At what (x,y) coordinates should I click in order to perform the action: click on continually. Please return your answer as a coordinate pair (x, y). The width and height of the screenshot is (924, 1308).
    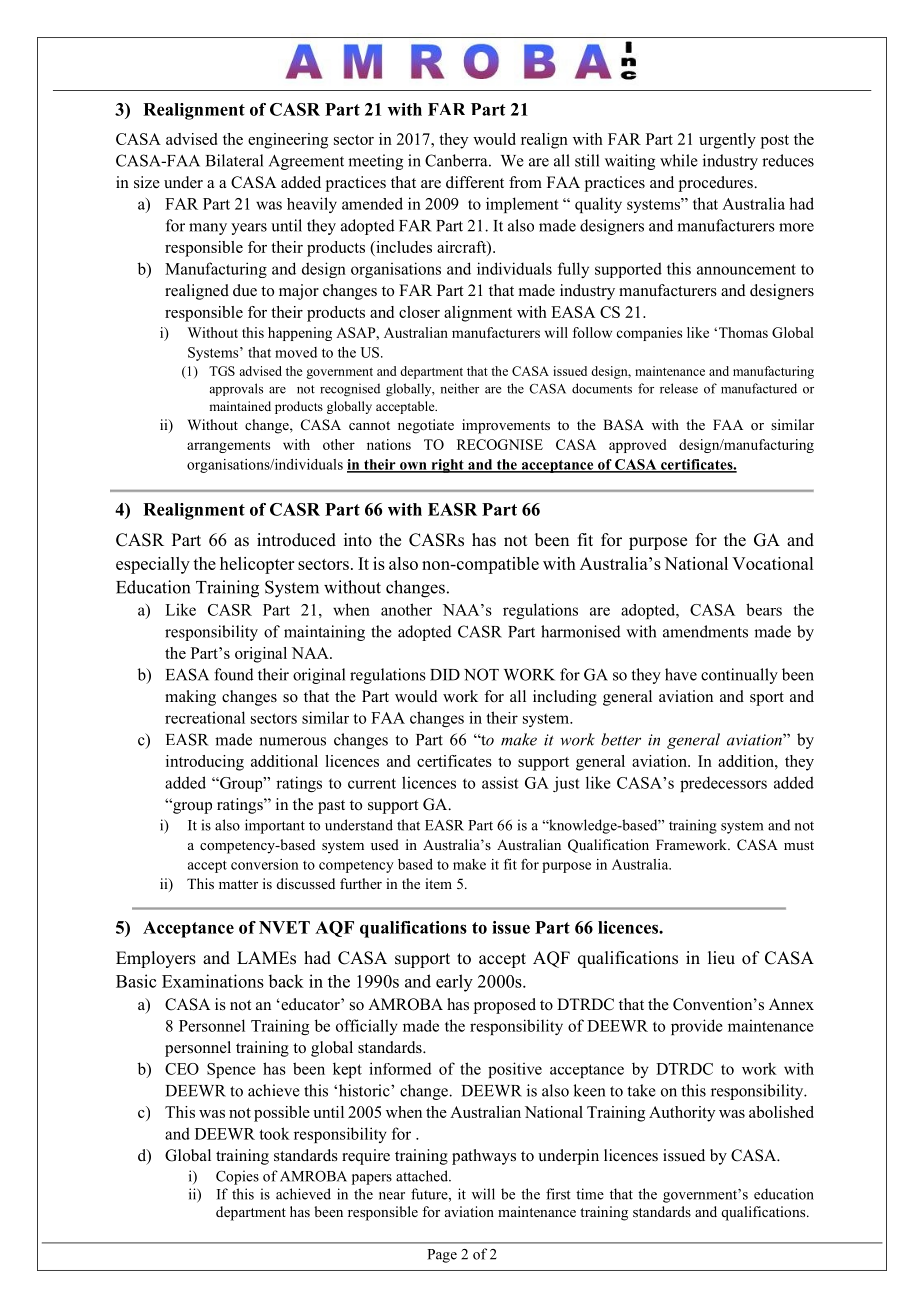
    Looking at the image, I should click on (739, 676).
